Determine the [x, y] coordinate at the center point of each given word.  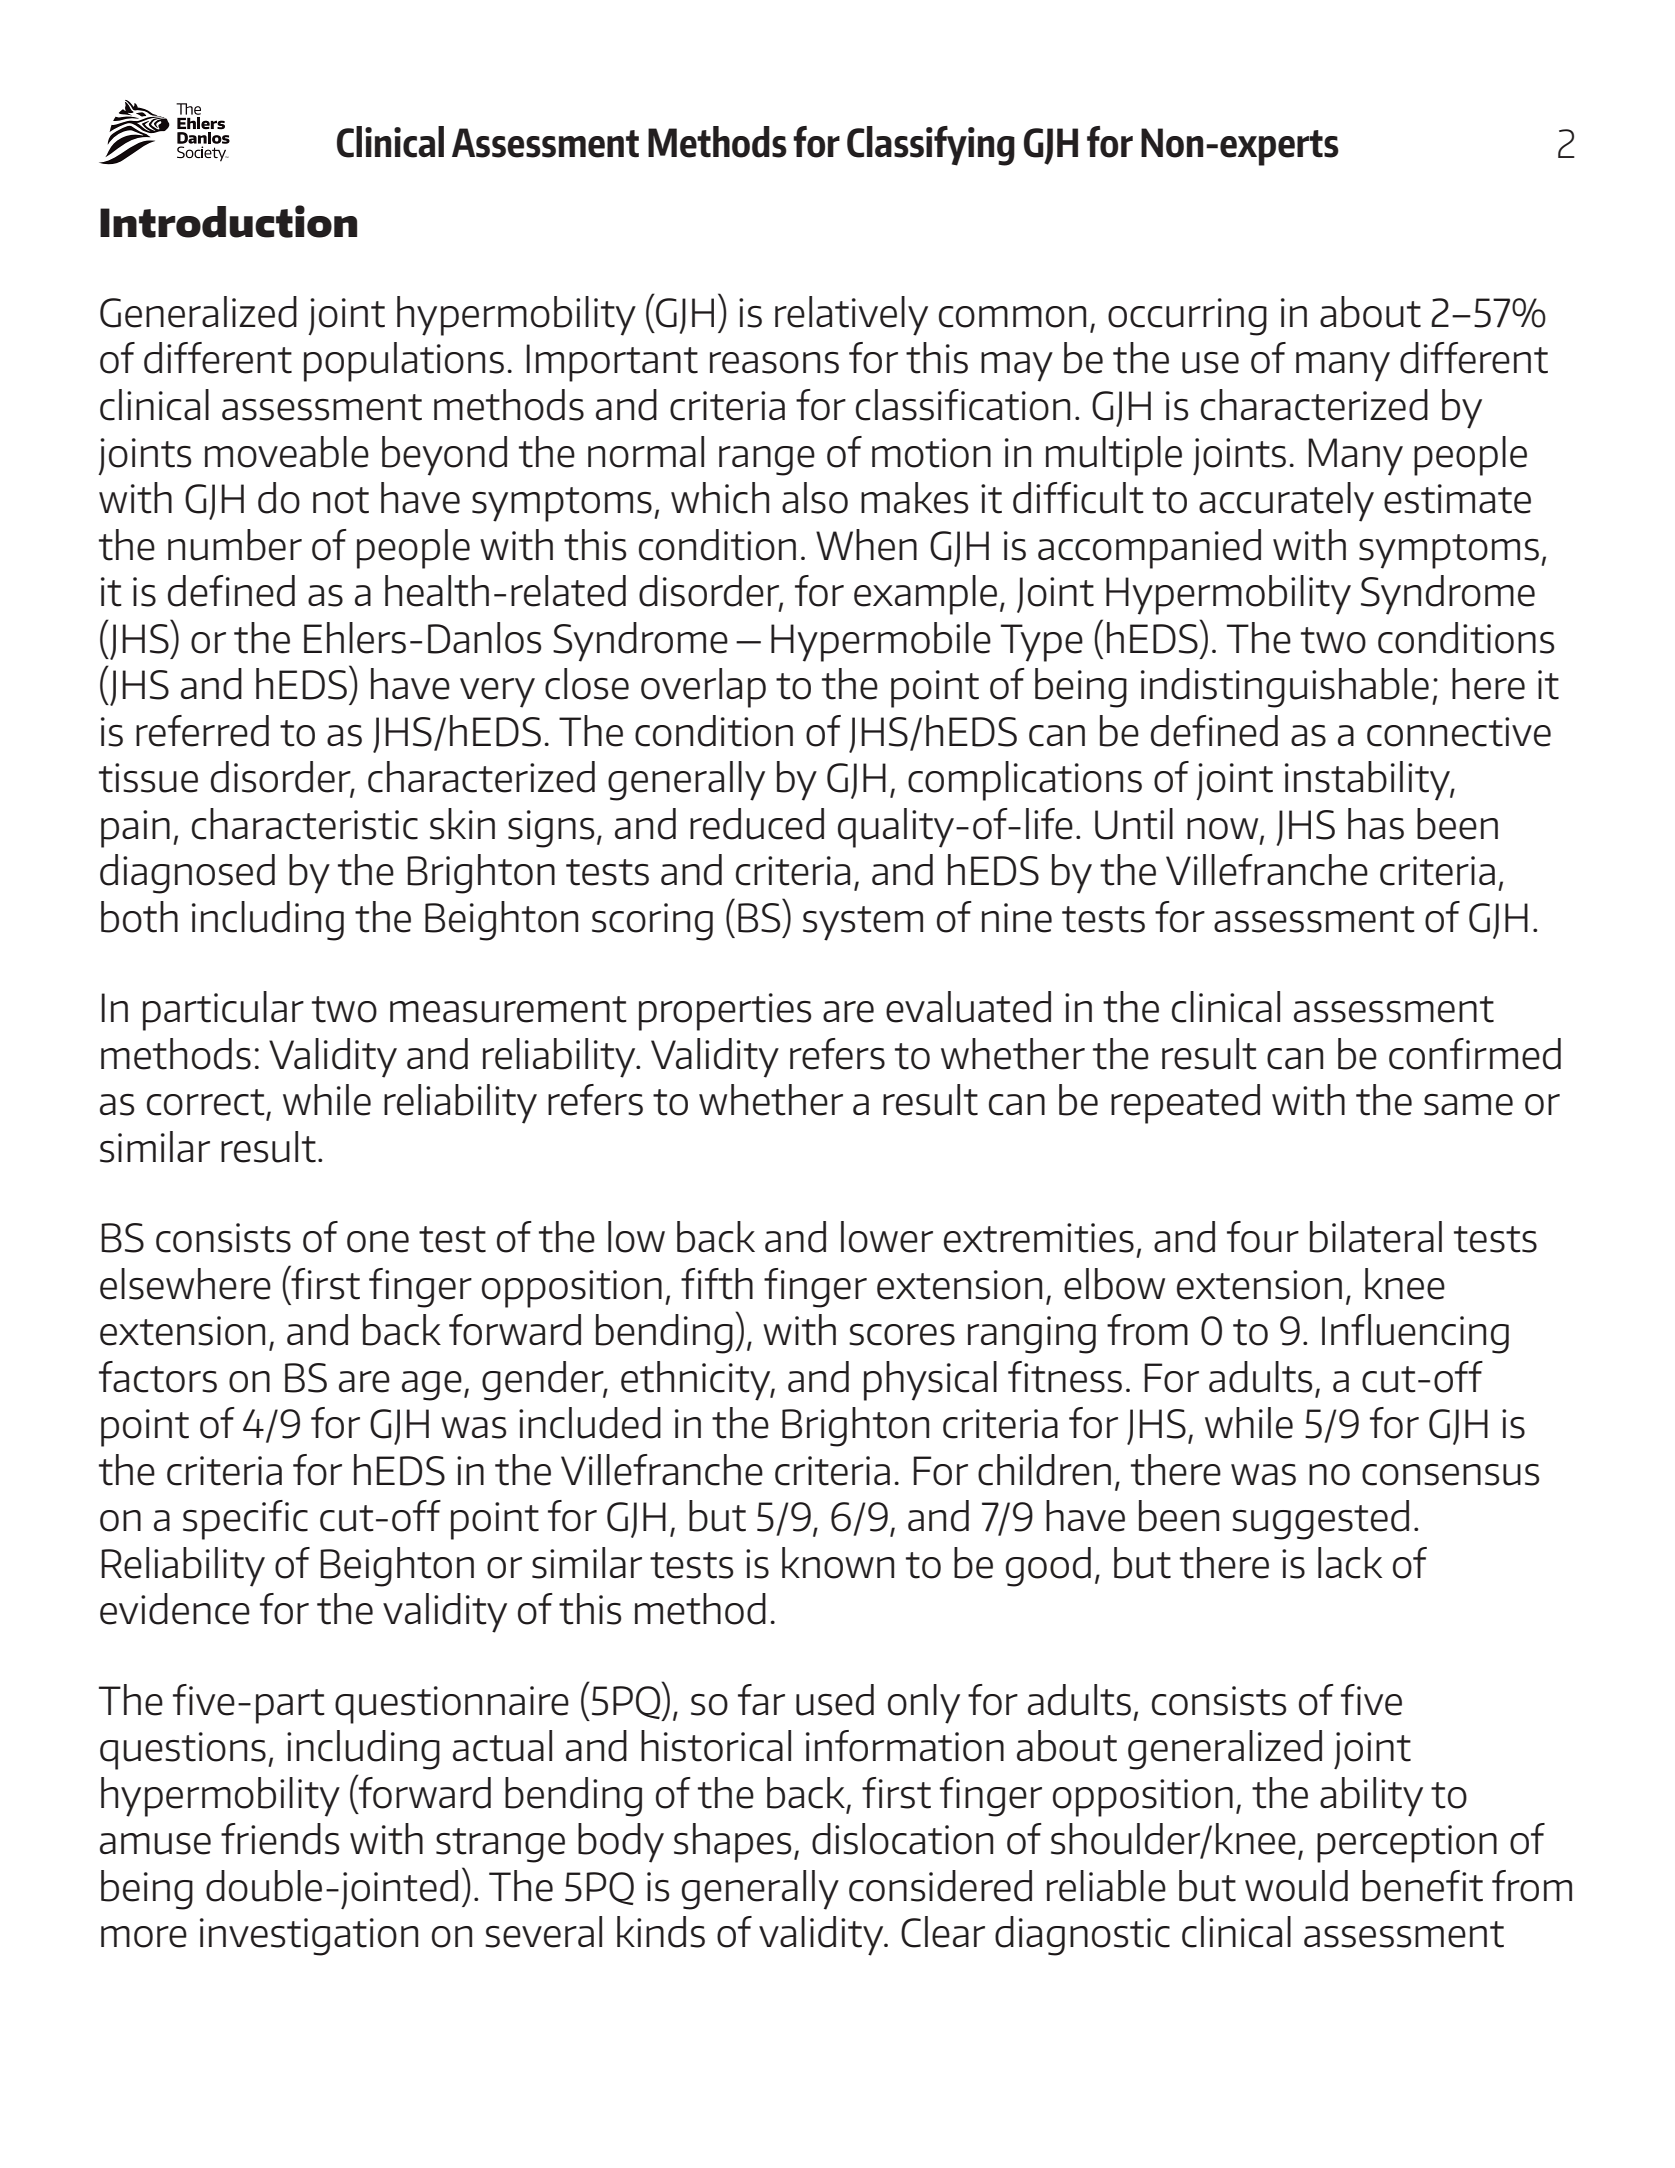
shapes [733, 1843]
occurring [1187, 317]
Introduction [228, 221]
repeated [1185, 1104]
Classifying [931, 146]
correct [206, 1102]
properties [725, 1012]
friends [280, 1839]
